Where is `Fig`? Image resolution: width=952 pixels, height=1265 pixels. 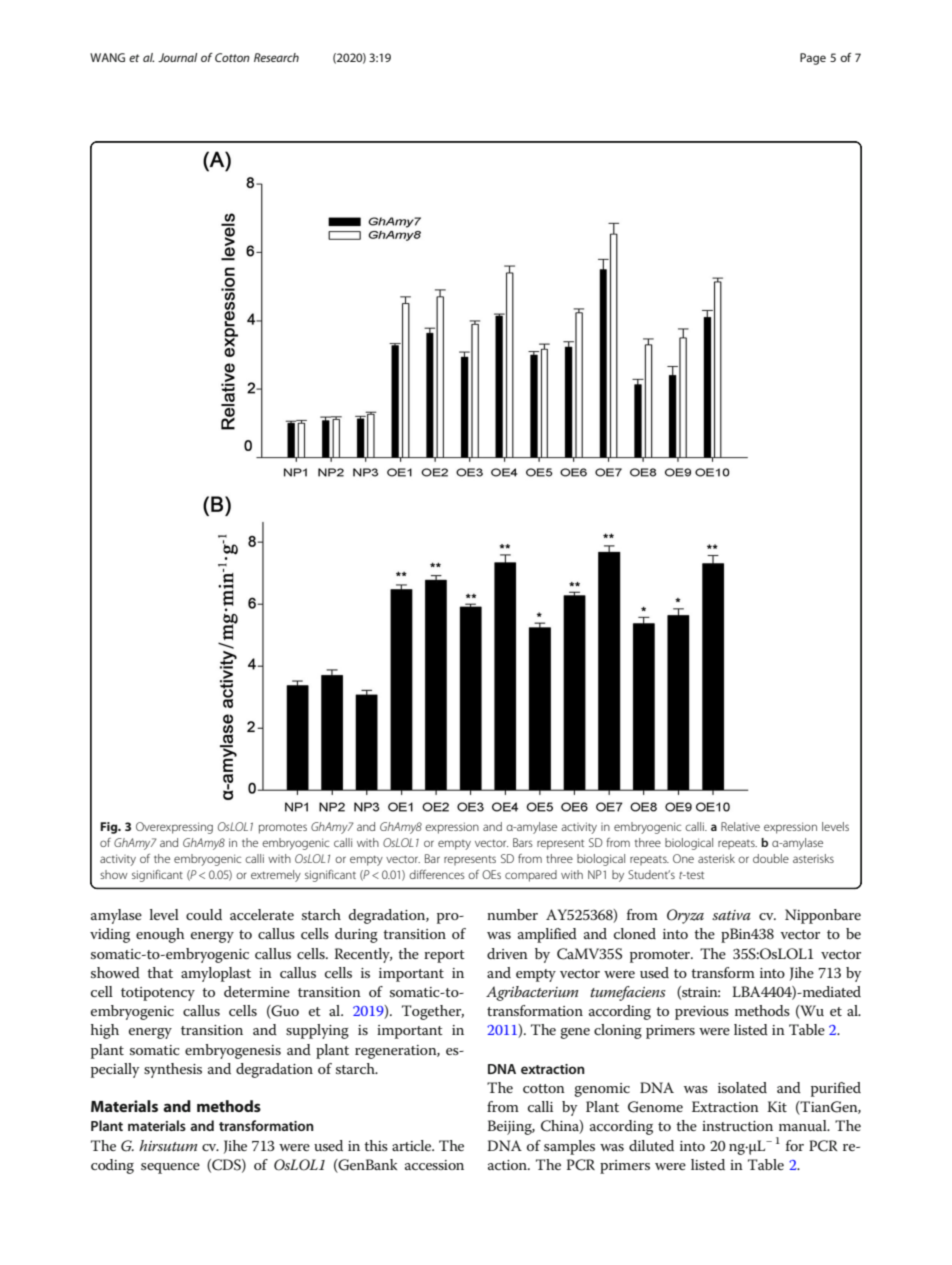
Fig is located at coordinates (110, 828).
